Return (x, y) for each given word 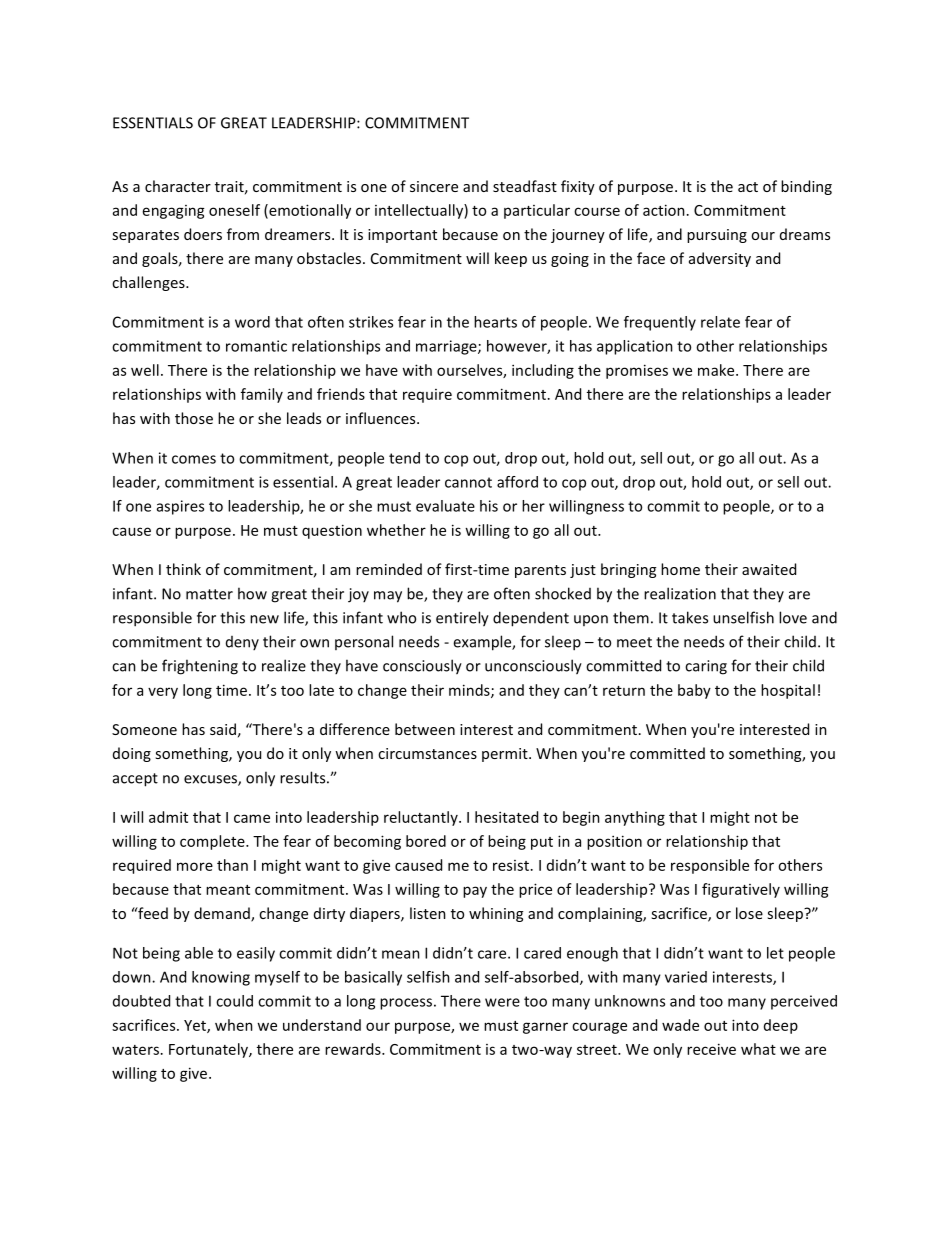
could (234, 1001)
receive (711, 1049)
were (502, 1002)
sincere (434, 186)
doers (203, 234)
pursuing (717, 236)
